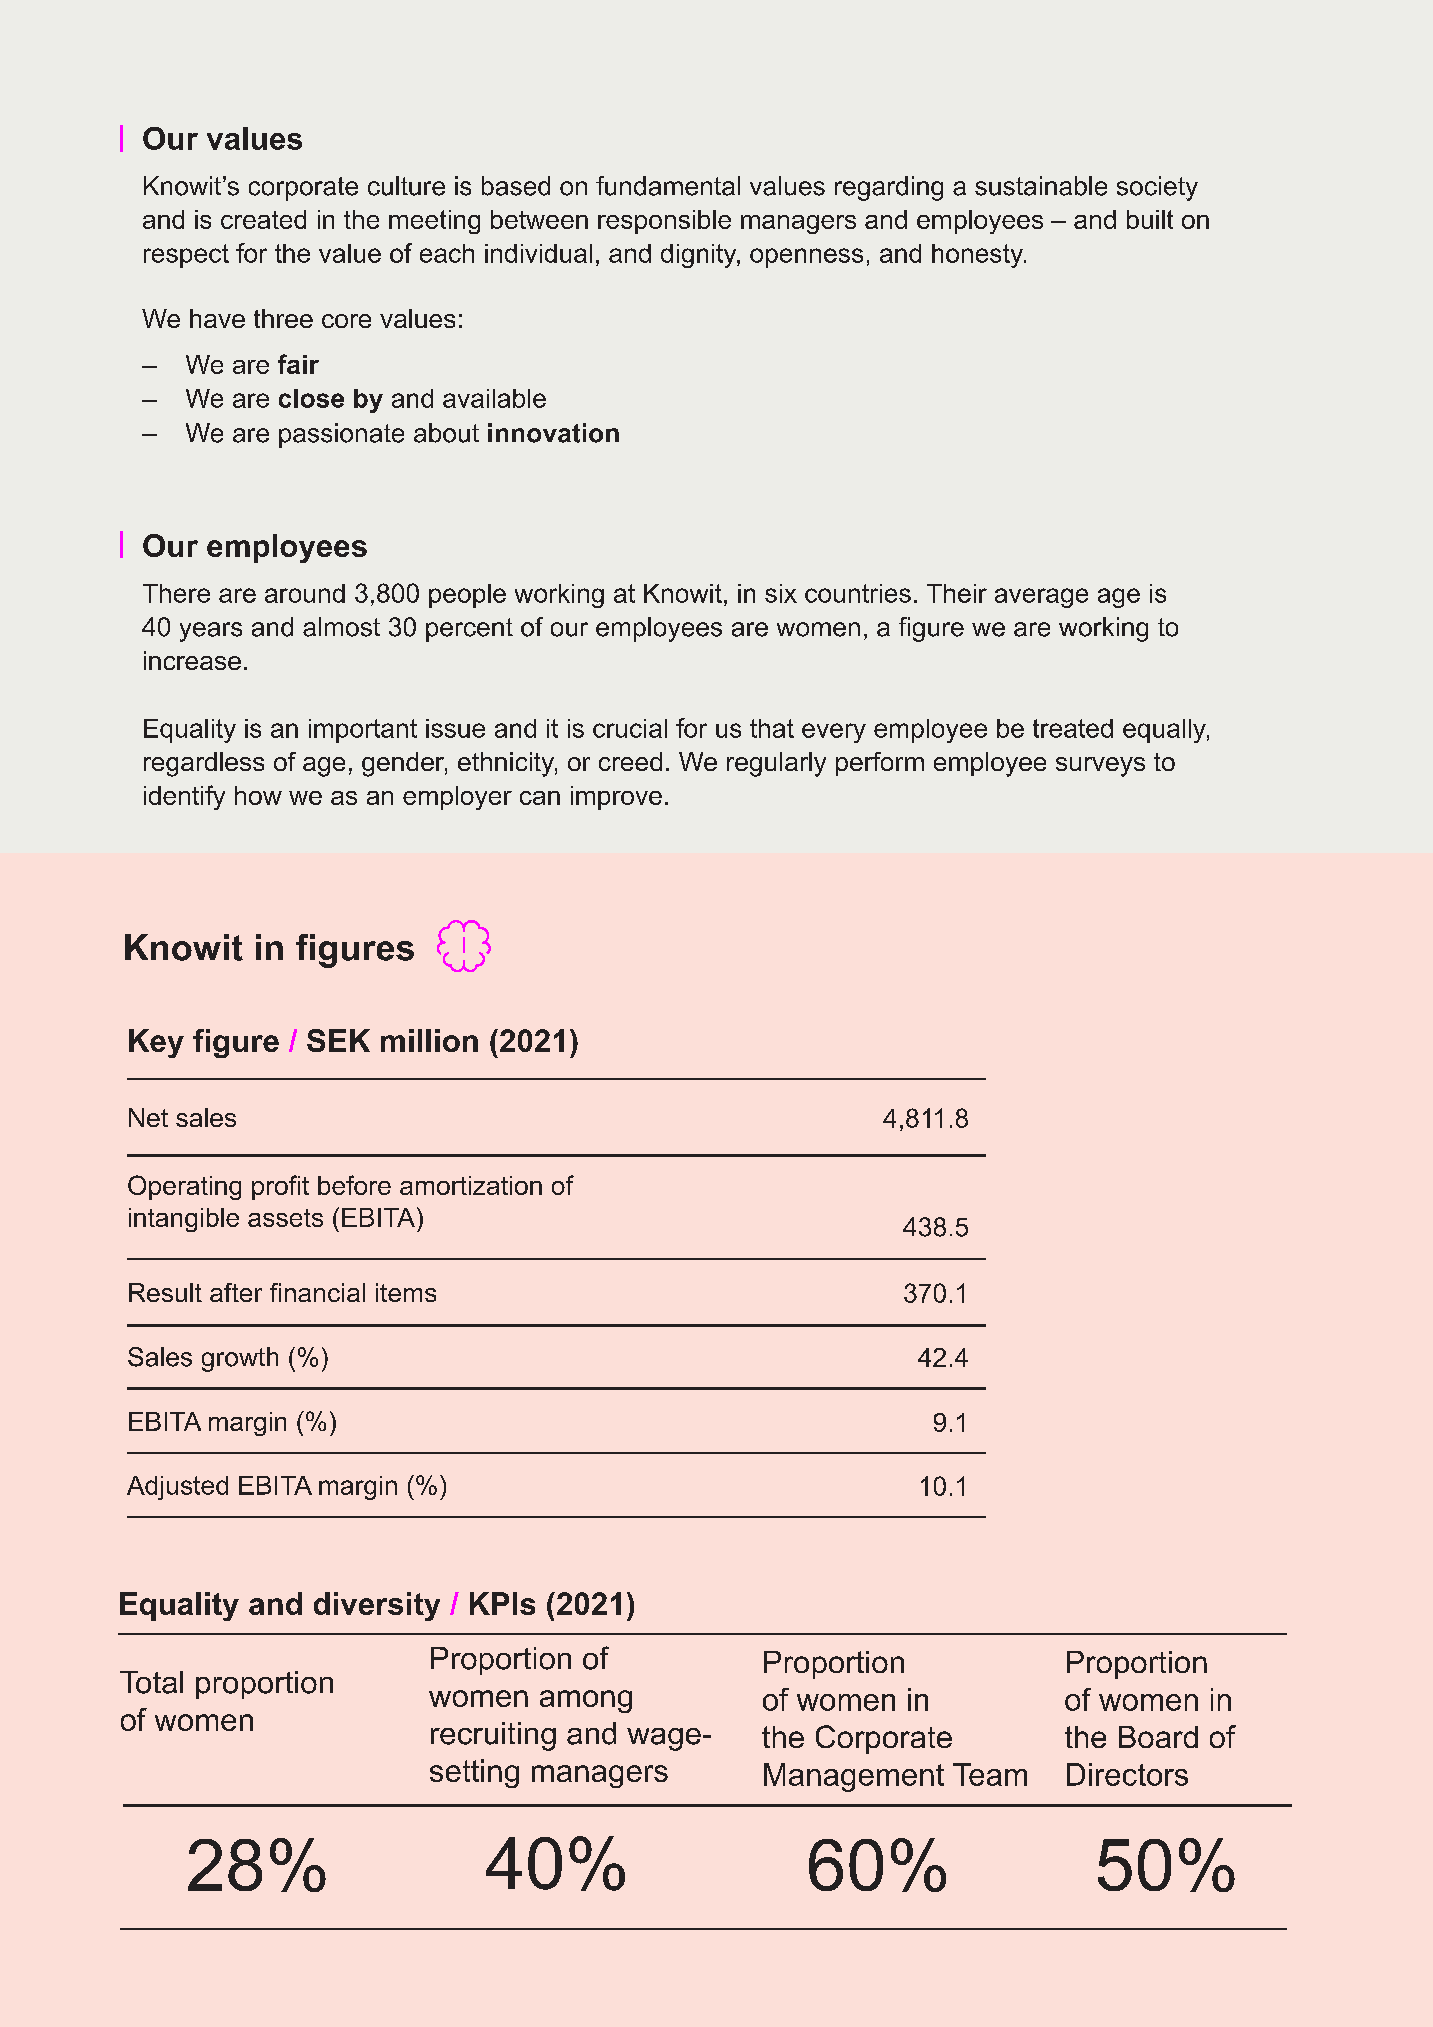 The width and height of the screenshot is (1433, 2027). I want to click on crucial, so click(630, 728).
